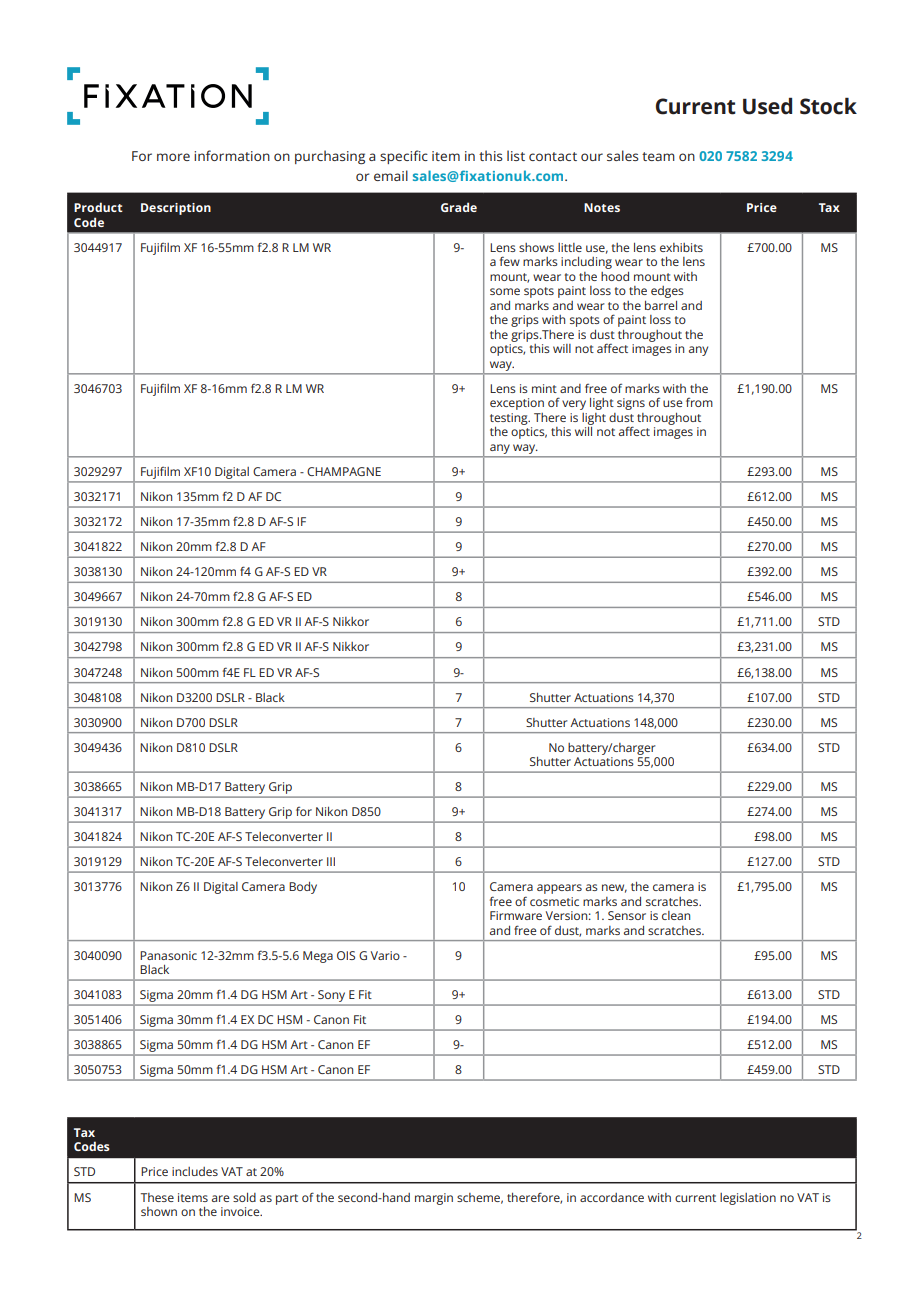 The height and width of the document is (1297, 924). What do you see at coordinates (344, 471) in the document?
I see `CHAMPAGNE` at bounding box center [344, 471].
